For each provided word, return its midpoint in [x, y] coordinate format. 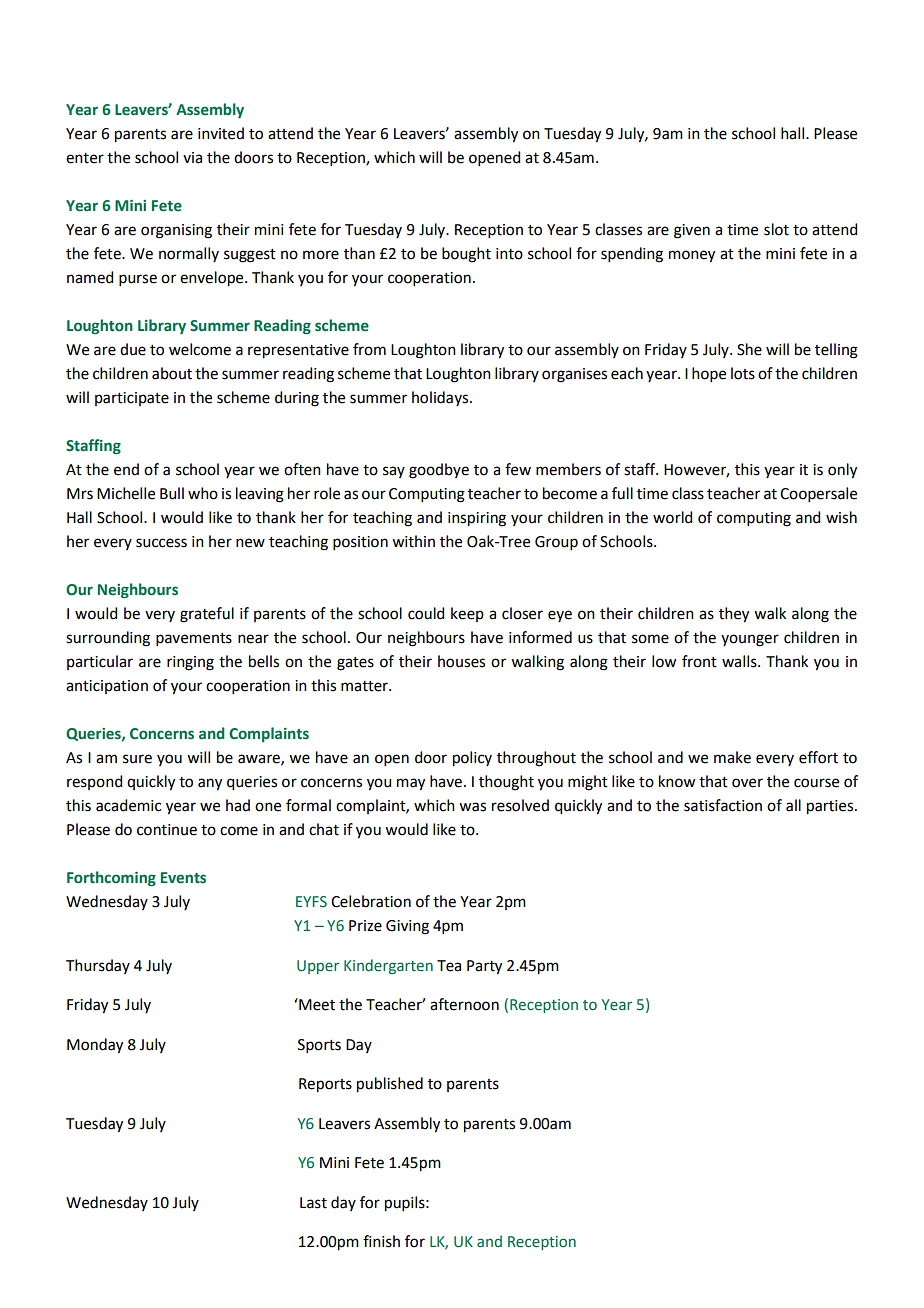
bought [466, 255]
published [390, 1085]
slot [776, 229]
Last [313, 1203]
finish [381, 1241]
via [192, 158]
